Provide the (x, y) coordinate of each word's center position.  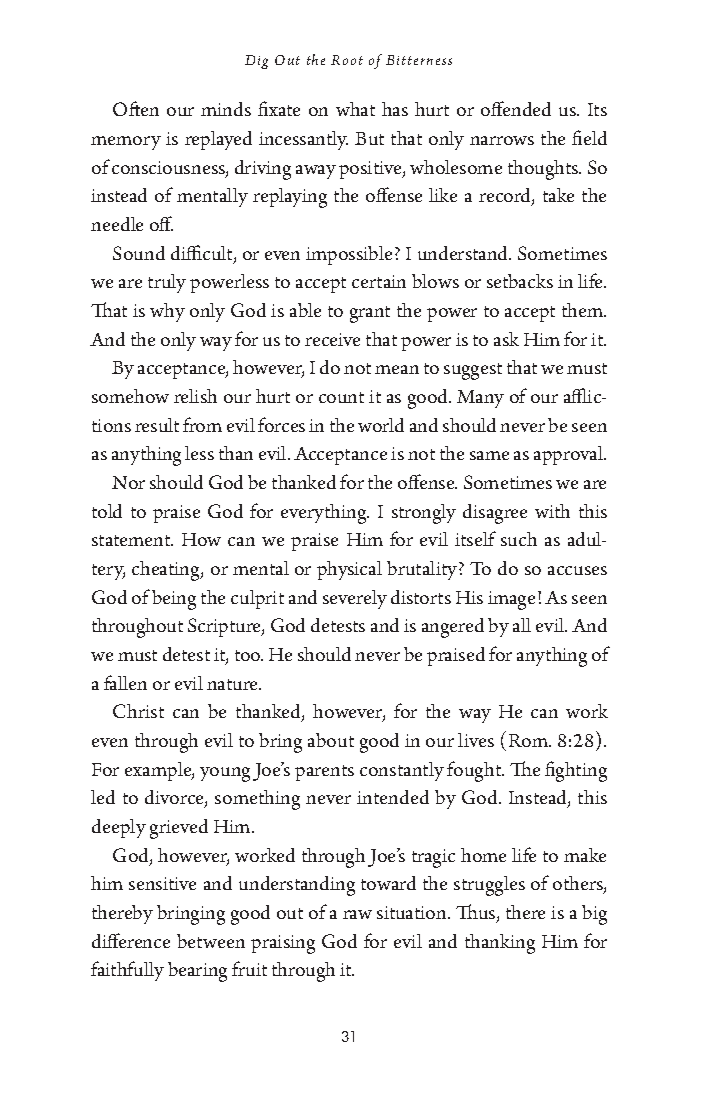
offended (516, 108)
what (355, 109)
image (511, 600)
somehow (130, 396)
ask (506, 339)
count (341, 397)
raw (357, 914)
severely (355, 599)
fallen (125, 682)
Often (136, 108)
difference (131, 940)
